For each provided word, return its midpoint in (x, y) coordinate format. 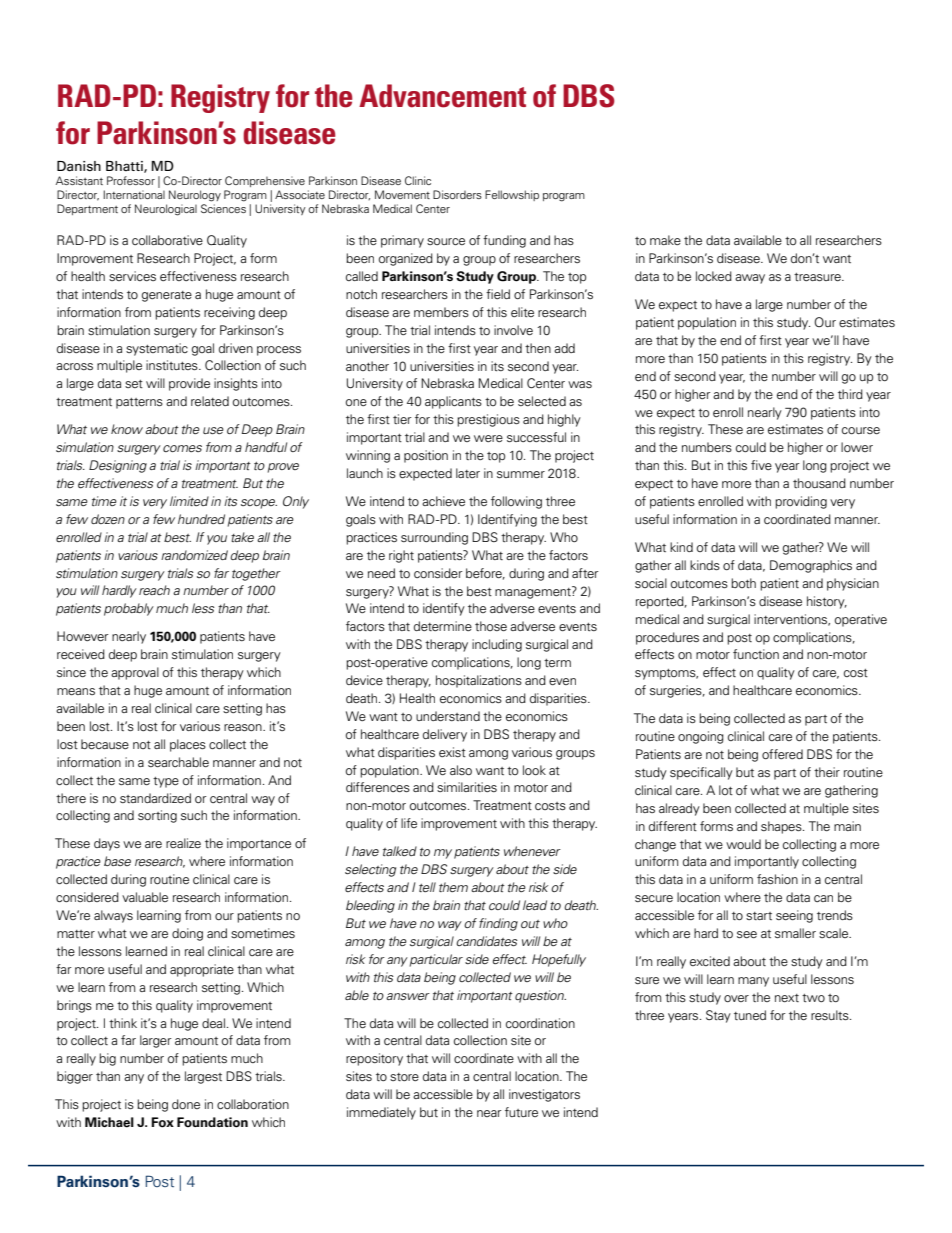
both (743, 583)
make (665, 240)
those (491, 626)
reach (154, 590)
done (186, 1104)
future (521, 1112)
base (117, 861)
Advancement (442, 96)
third (850, 394)
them (453, 887)
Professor (131, 180)
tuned (750, 1015)
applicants (453, 402)
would (743, 844)
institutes (173, 365)
